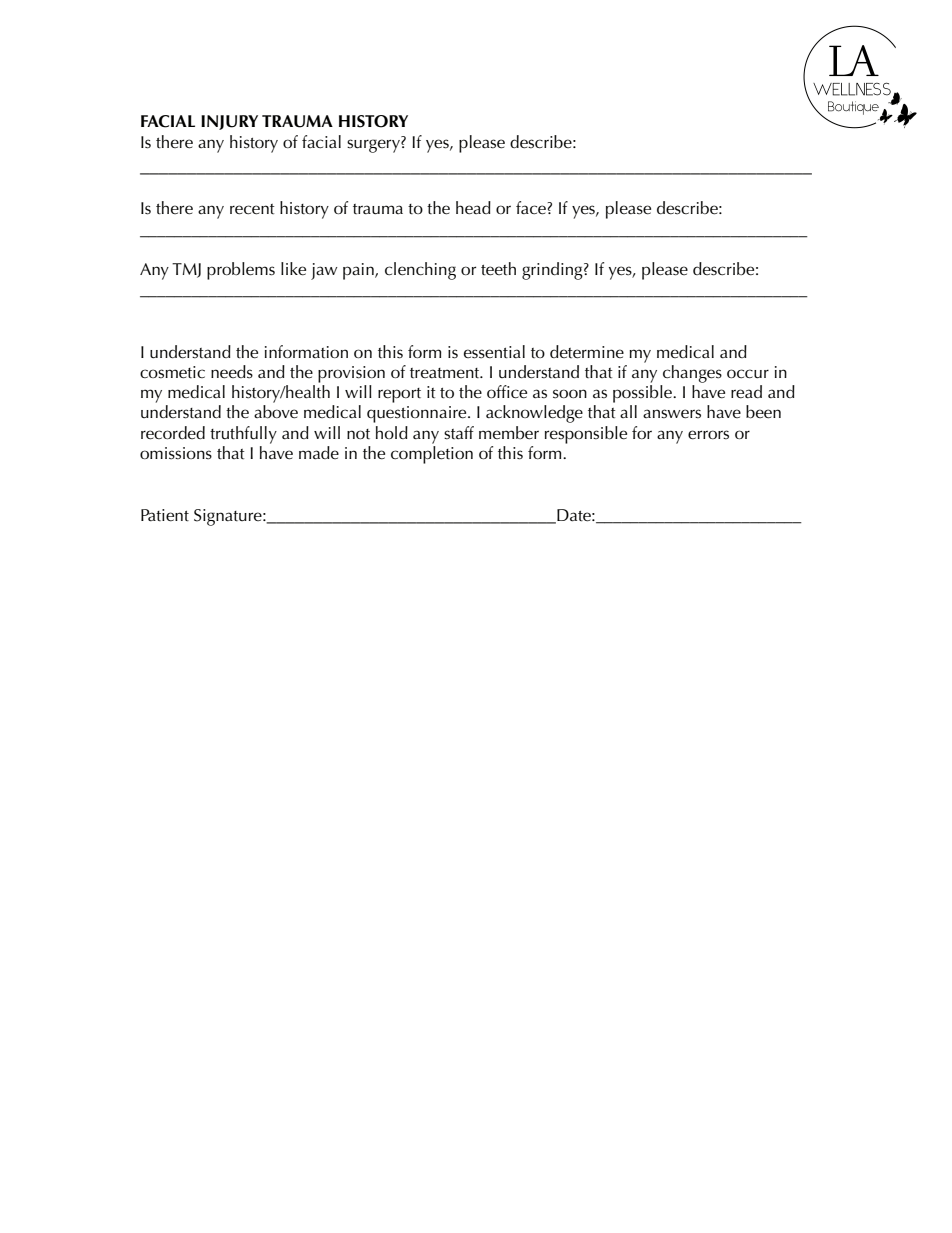 The height and width of the screenshot is (1233, 952). What do you see at coordinates (252, 209) in the screenshot?
I see `recent` at bounding box center [252, 209].
